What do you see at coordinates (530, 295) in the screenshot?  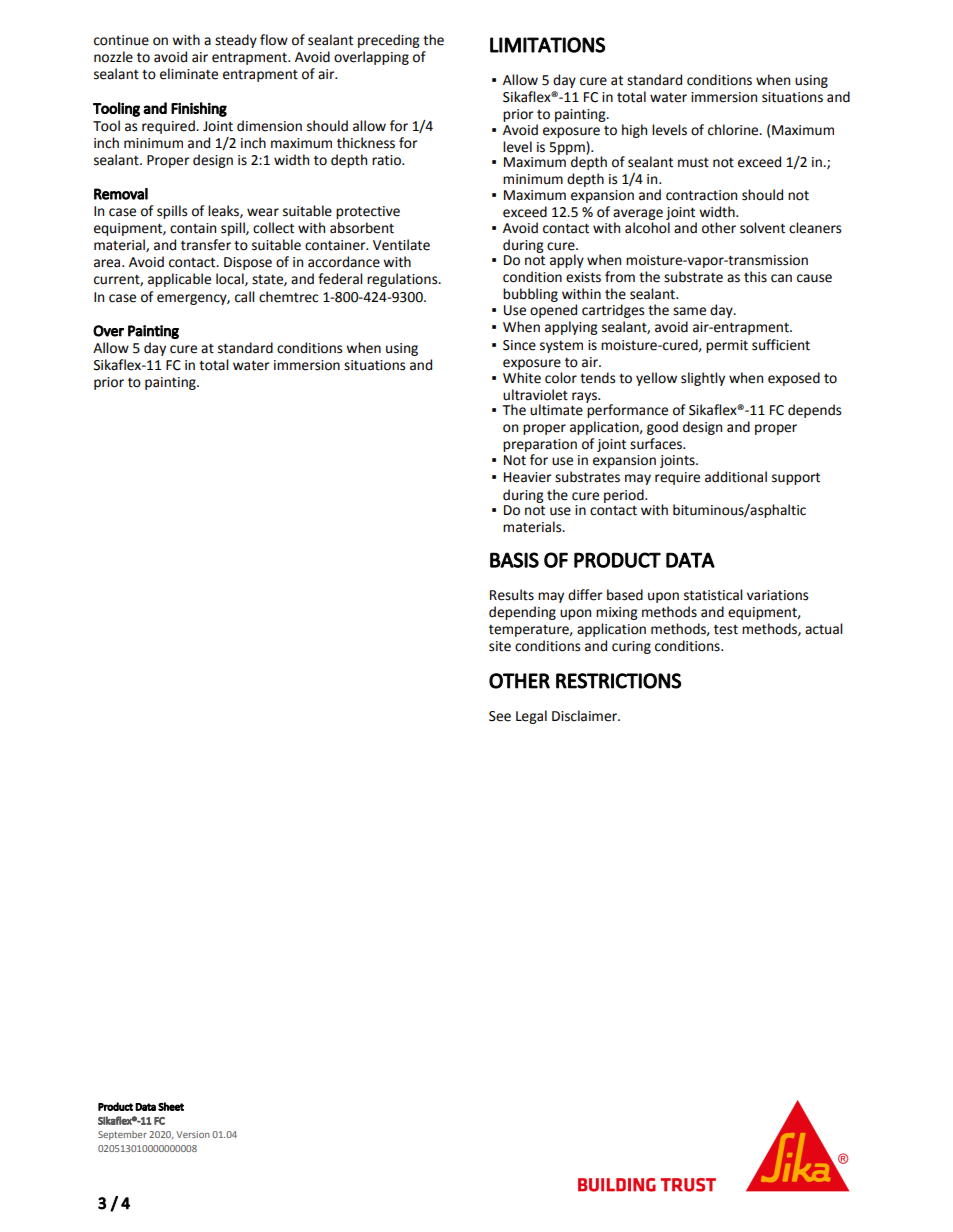 I see `bubbling` at bounding box center [530, 295].
